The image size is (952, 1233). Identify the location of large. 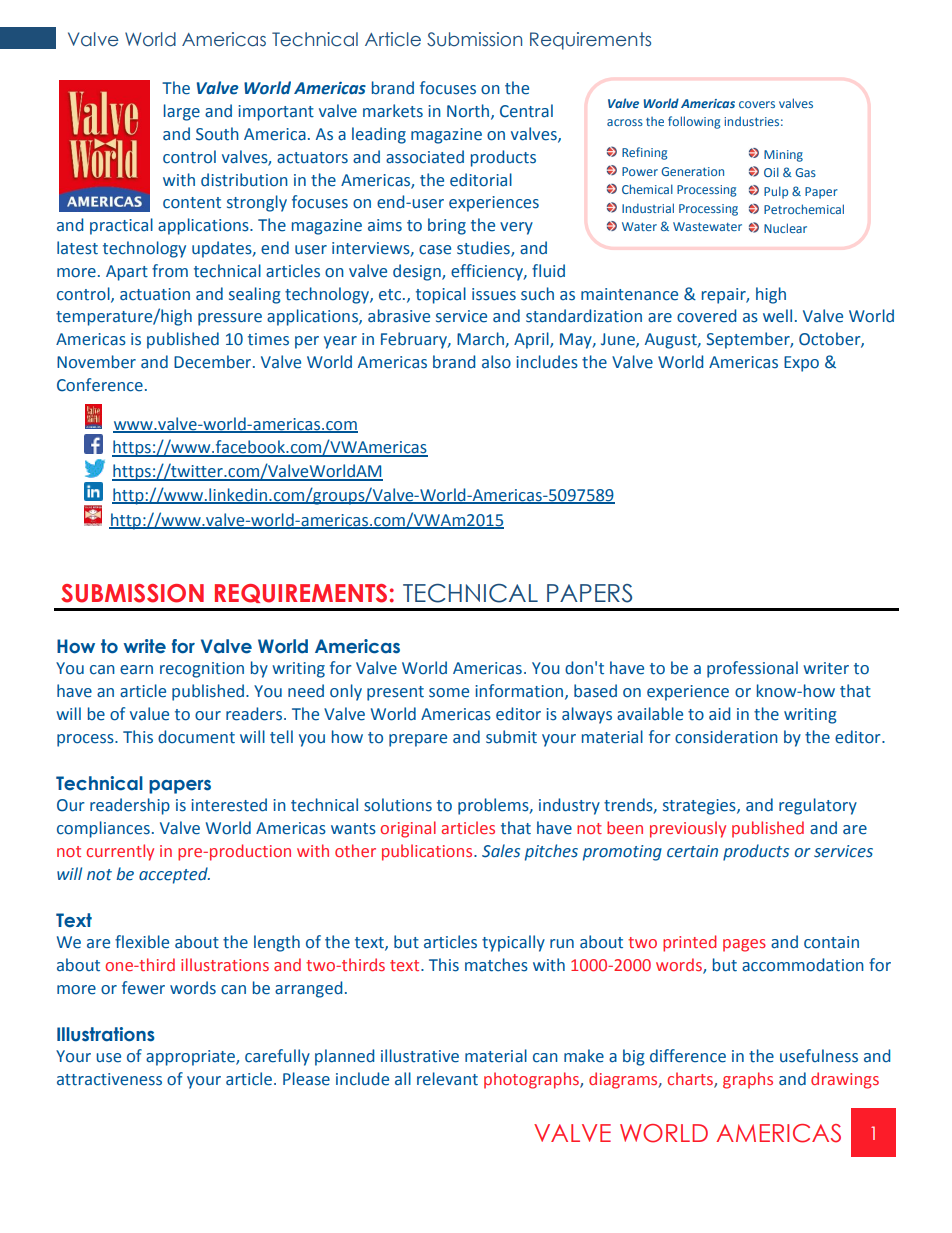
(182, 112).
